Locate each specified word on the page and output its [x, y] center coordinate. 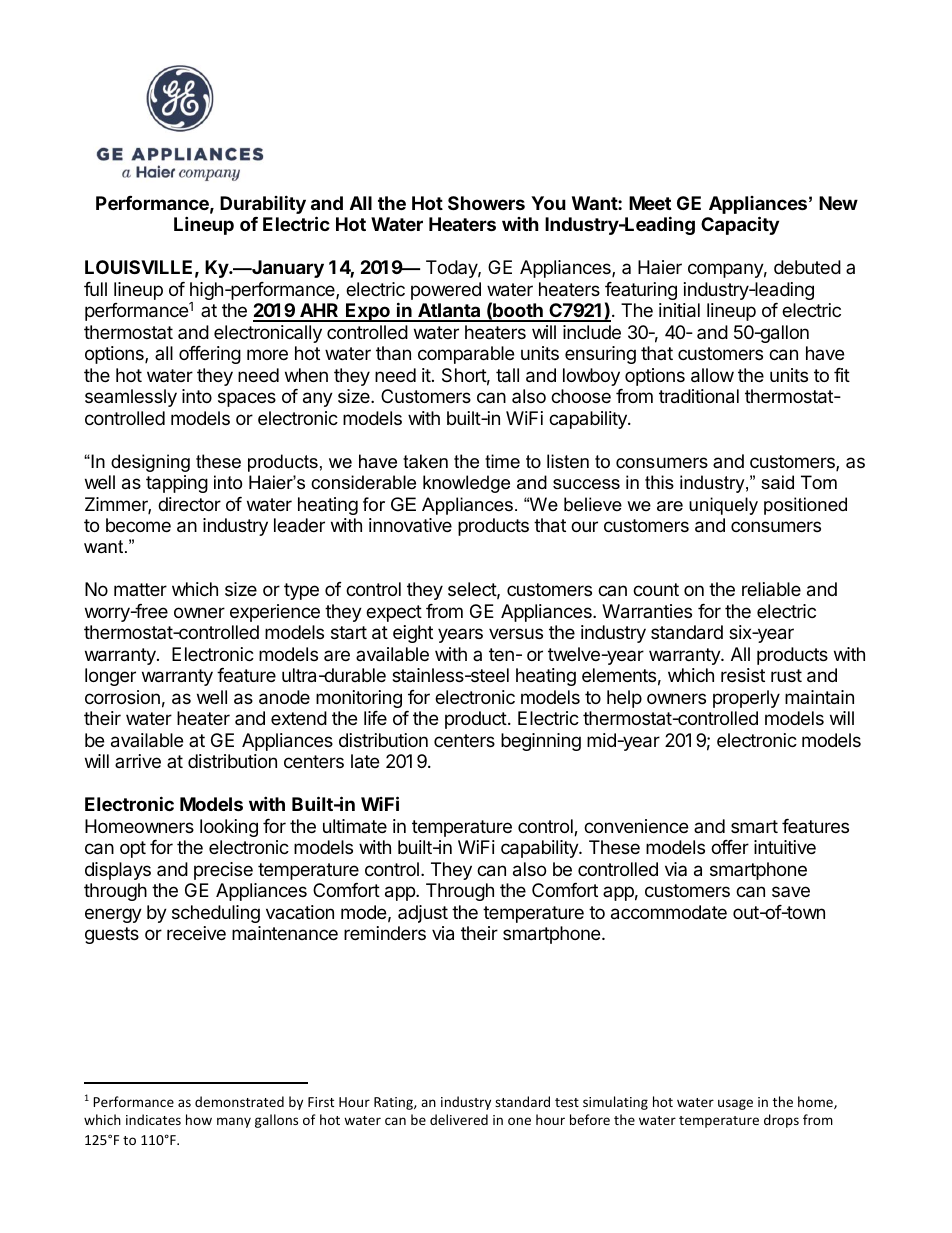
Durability [263, 204]
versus [516, 633]
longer [110, 677]
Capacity [740, 225]
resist [743, 675]
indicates [153, 1119]
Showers [486, 203]
